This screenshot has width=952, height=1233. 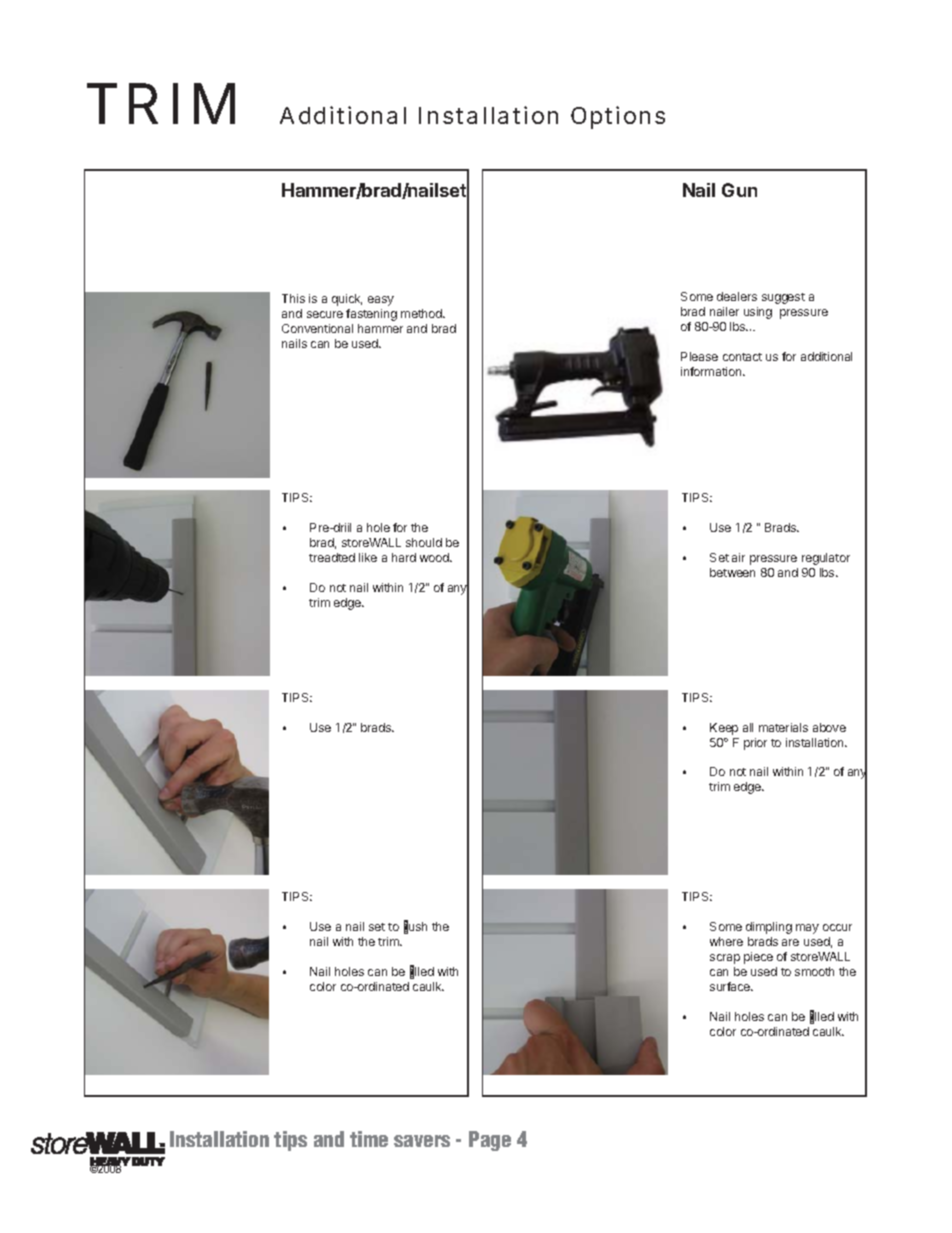 What do you see at coordinates (724, 729) in the screenshot?
I see `Keep` at bounding box center [724, 729].
